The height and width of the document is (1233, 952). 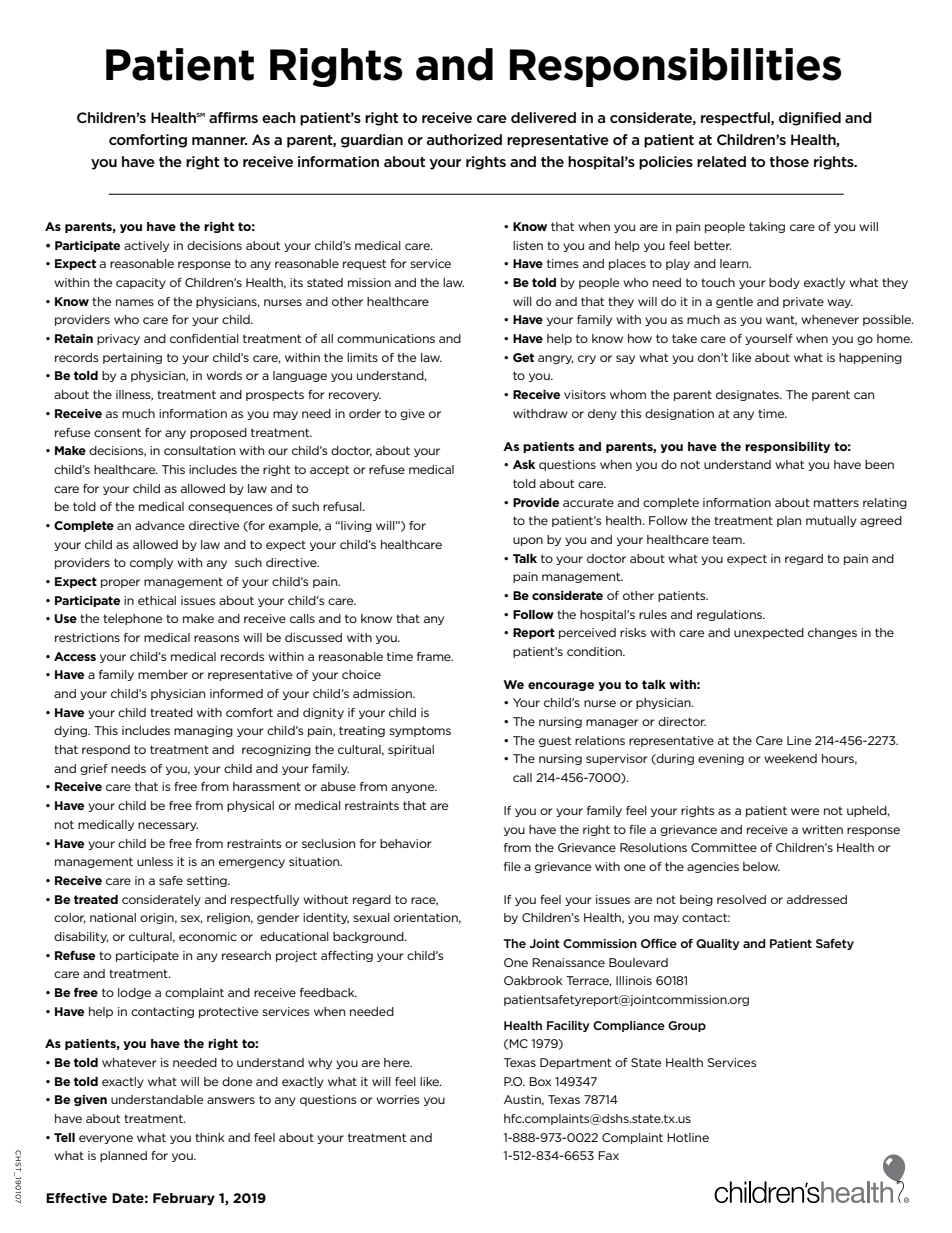 I want to click on consultation, so click(x=199, y=450).
